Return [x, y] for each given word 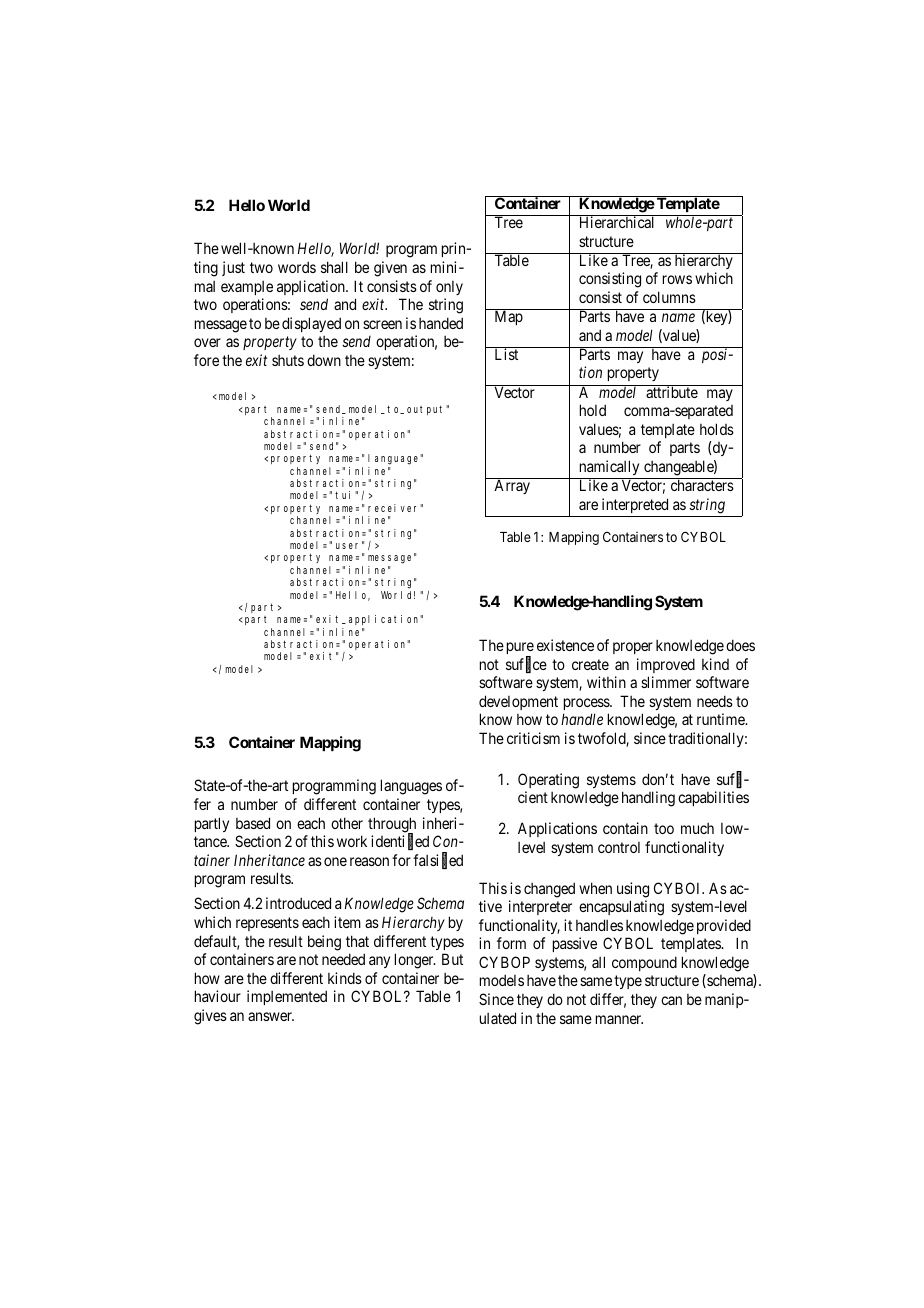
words [297, 267]
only [449, 288]
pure [520, 649]
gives [210, 1017]
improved [666, 665]
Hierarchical [617, 221]
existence [565, 645]
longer [415, 961]
